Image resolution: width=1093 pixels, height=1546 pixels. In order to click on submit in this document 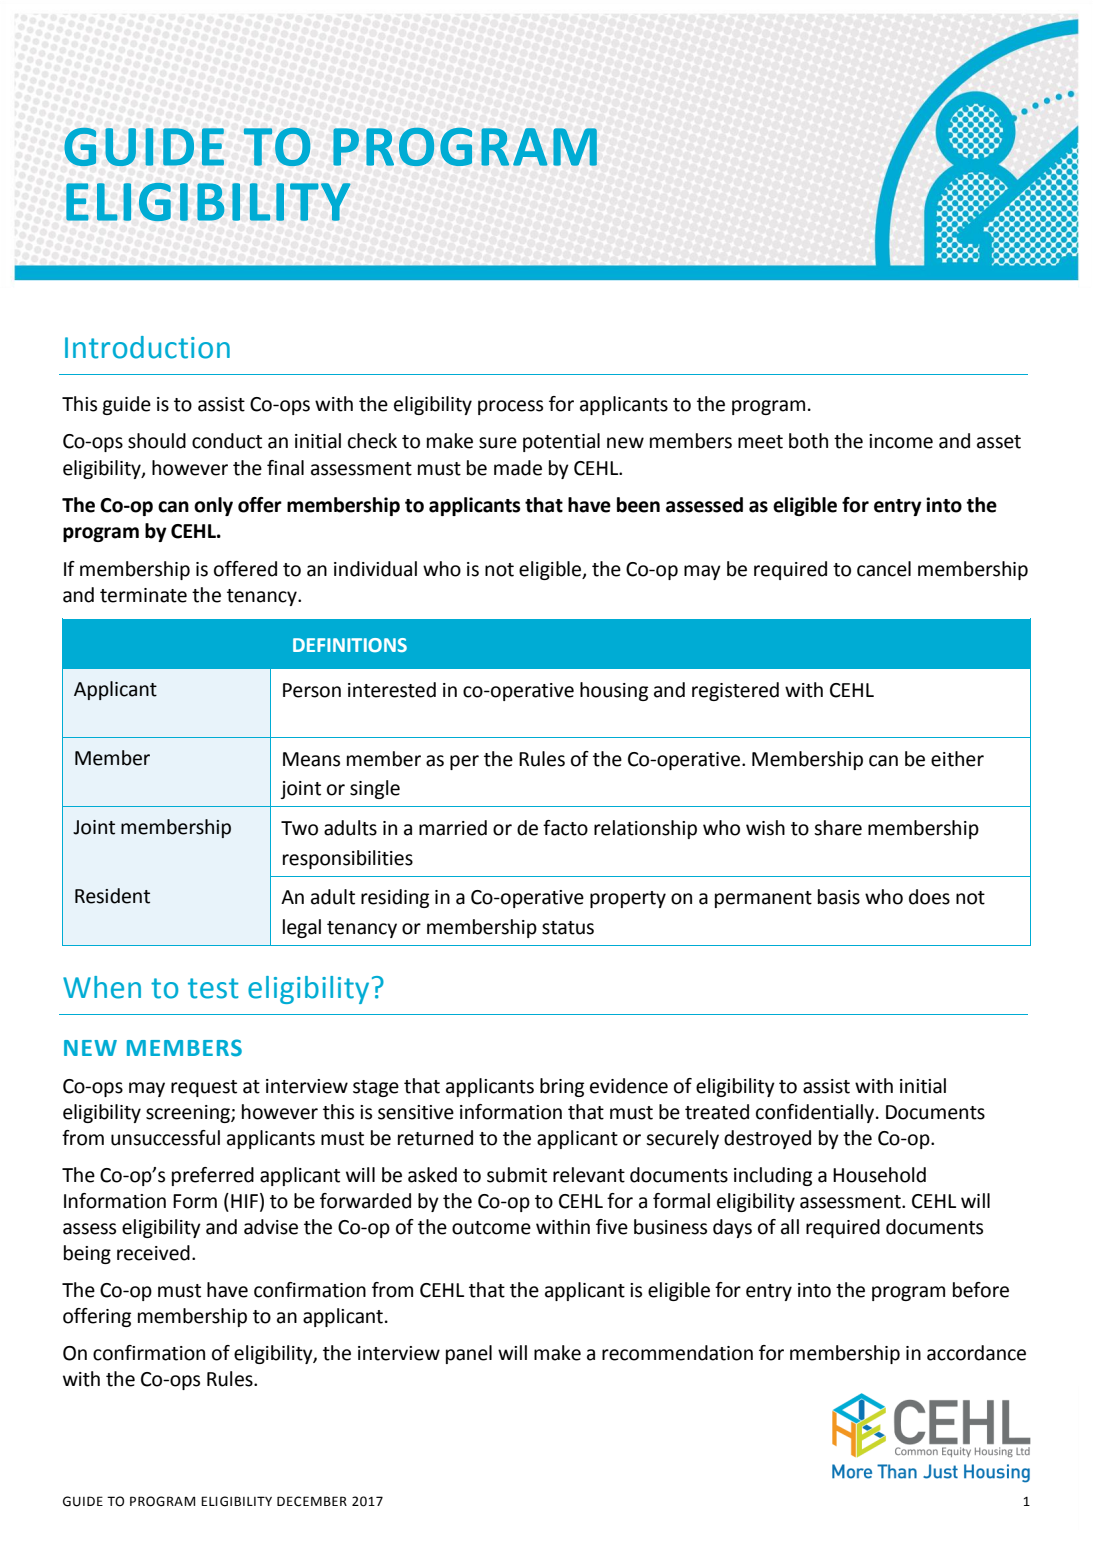, I will do `click(517, 1175)`.
